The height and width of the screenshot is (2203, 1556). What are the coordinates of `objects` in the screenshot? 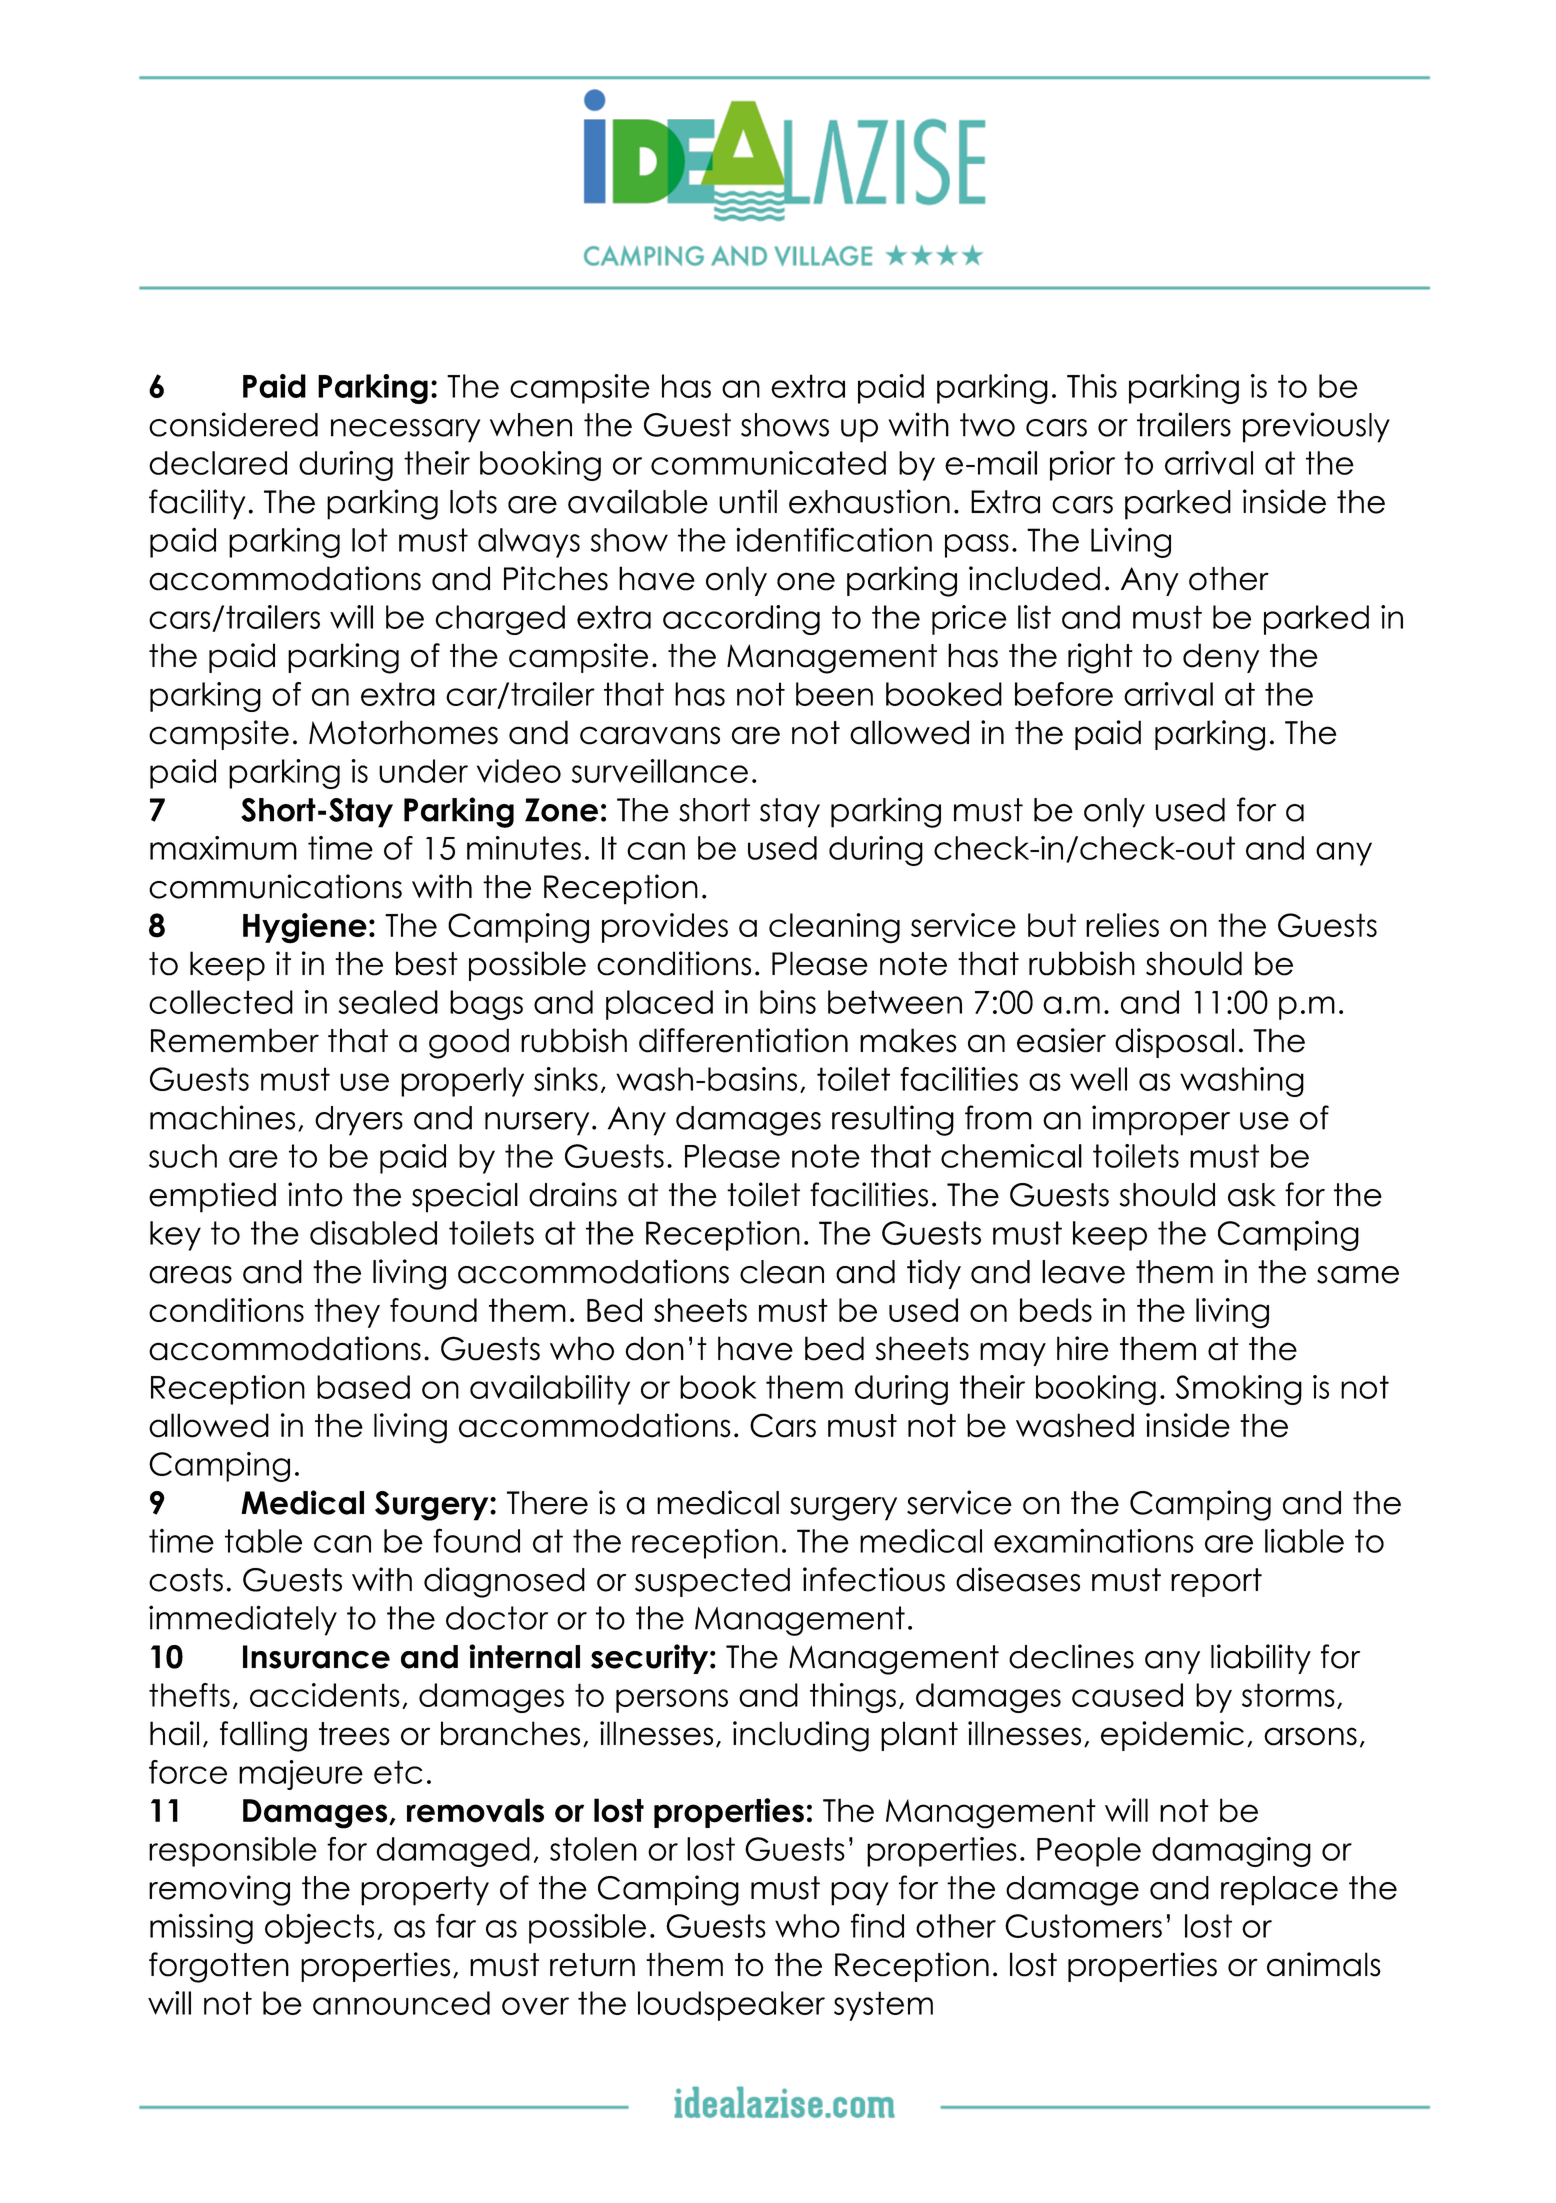 It's located at (319, 1929).
